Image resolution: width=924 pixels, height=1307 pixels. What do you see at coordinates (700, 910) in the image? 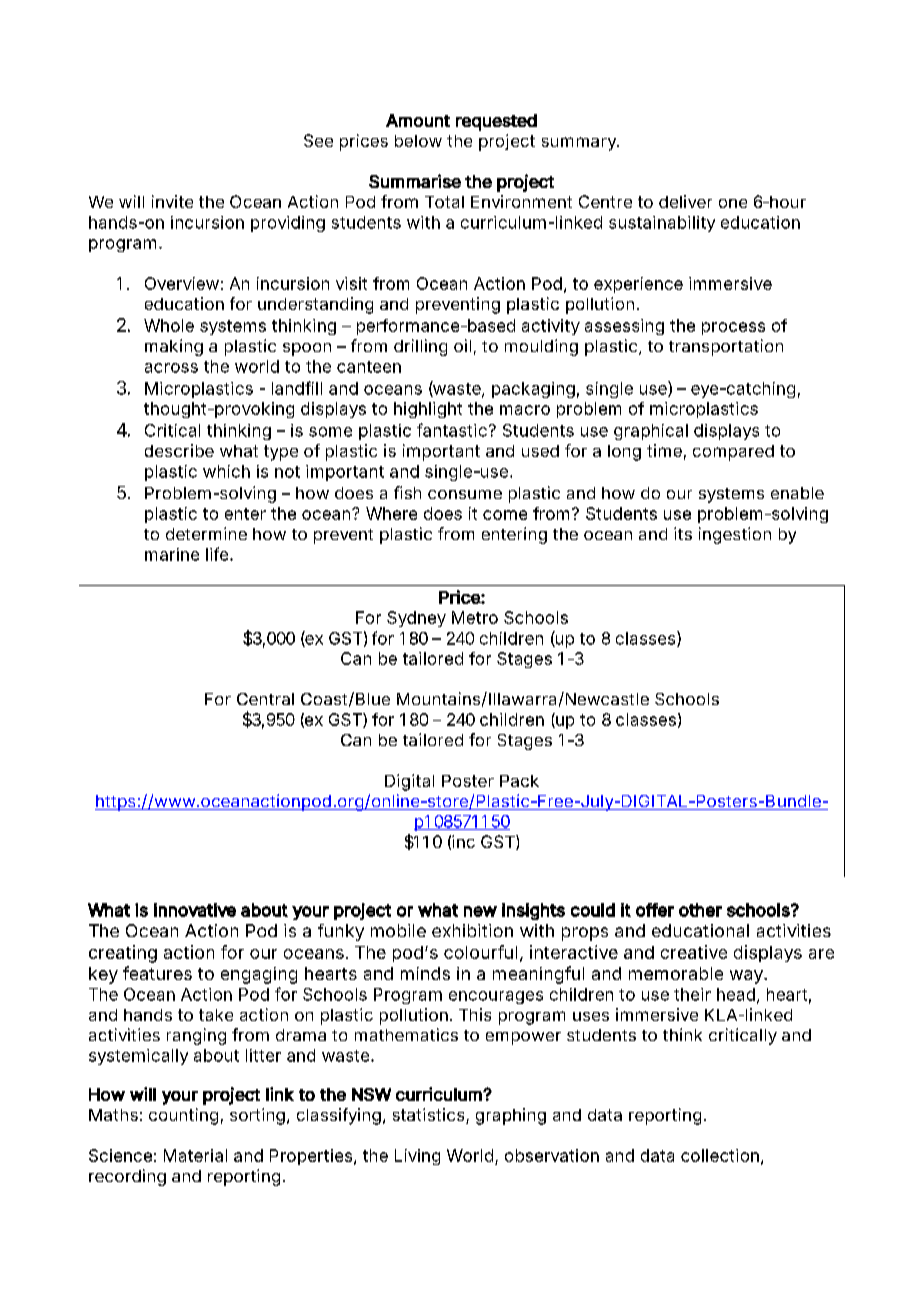
I see `other` at bounding box center [700, 910].
